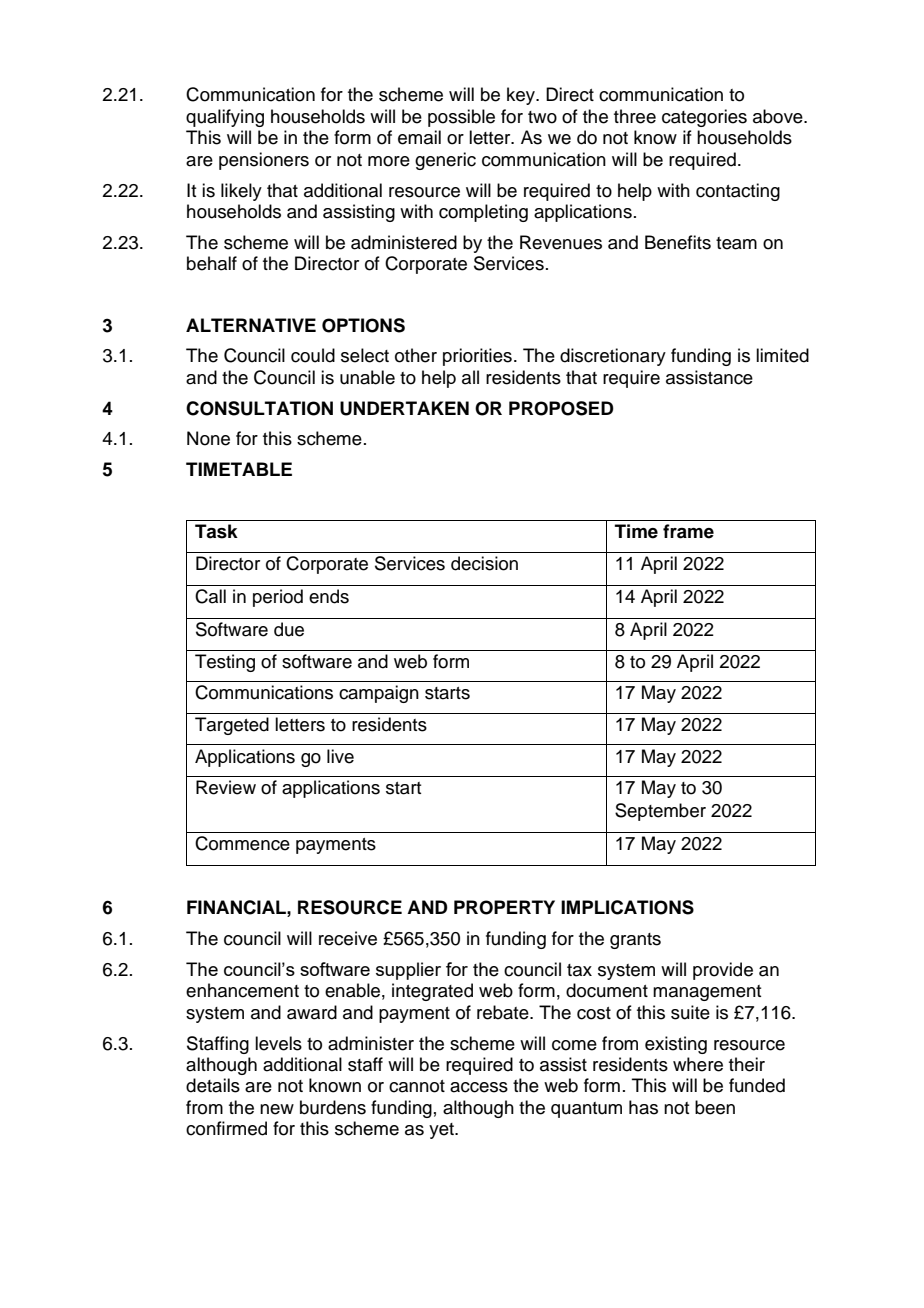 This document has width=924, height=1308. I want to click on frame, so click(688, 531).
